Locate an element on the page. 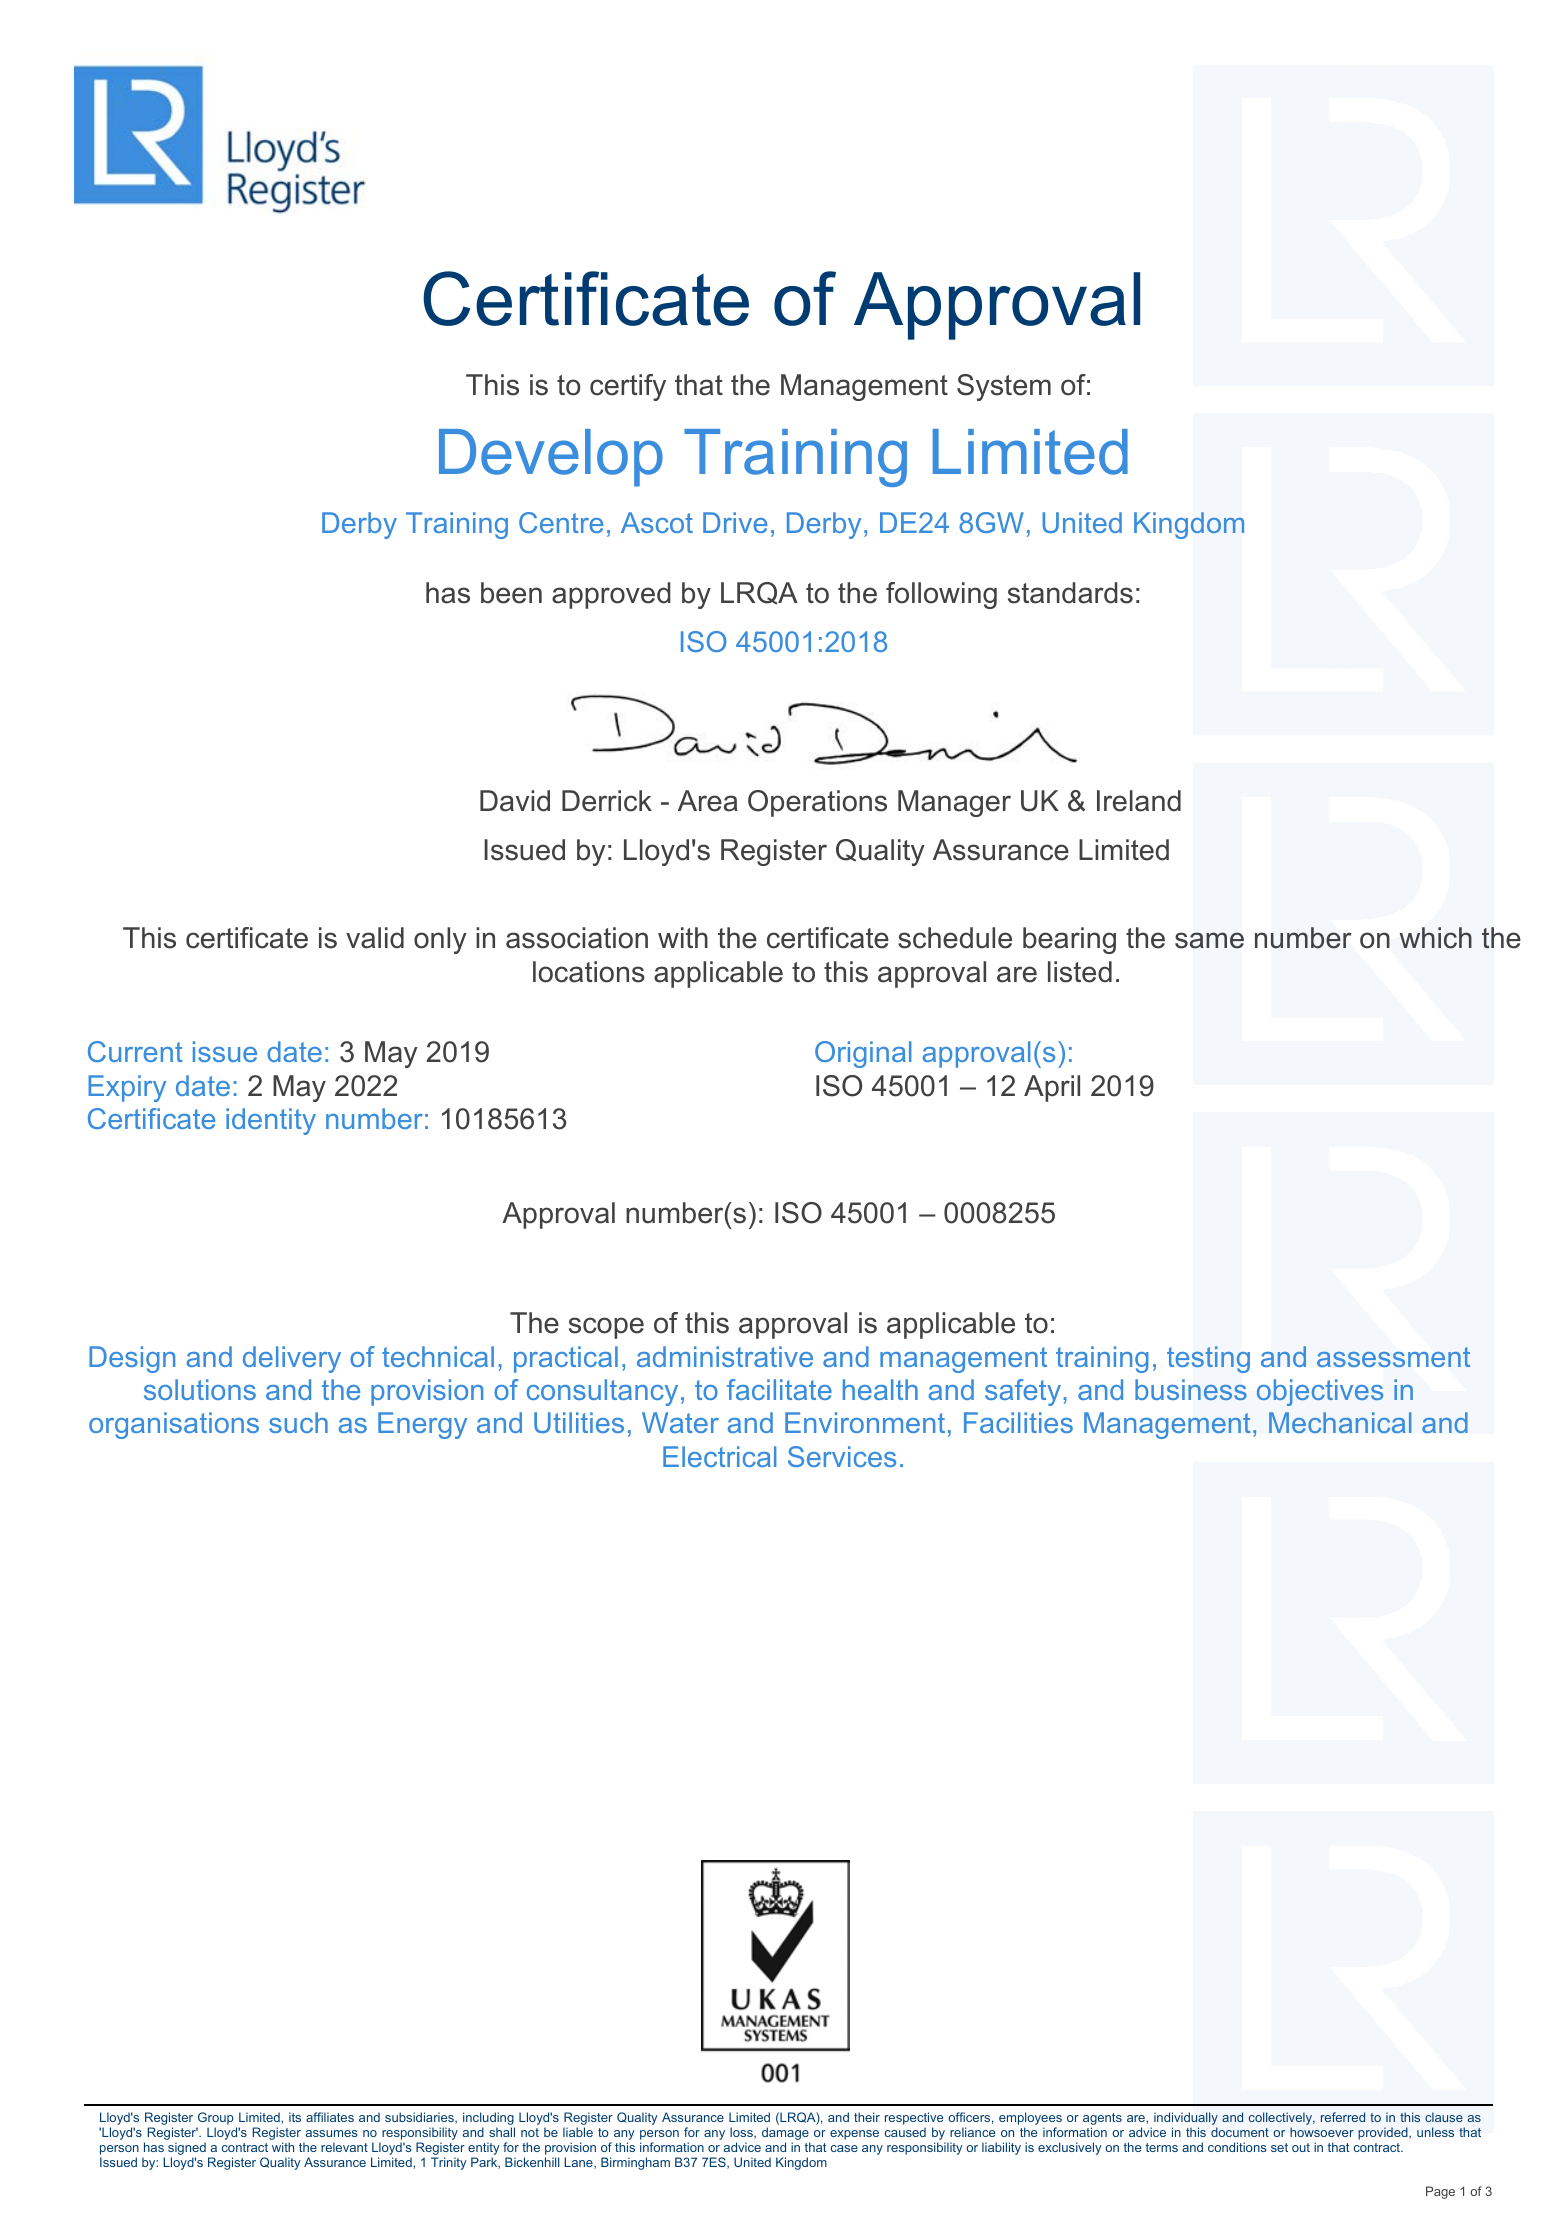  its is located at coordinates (295, 2117).
